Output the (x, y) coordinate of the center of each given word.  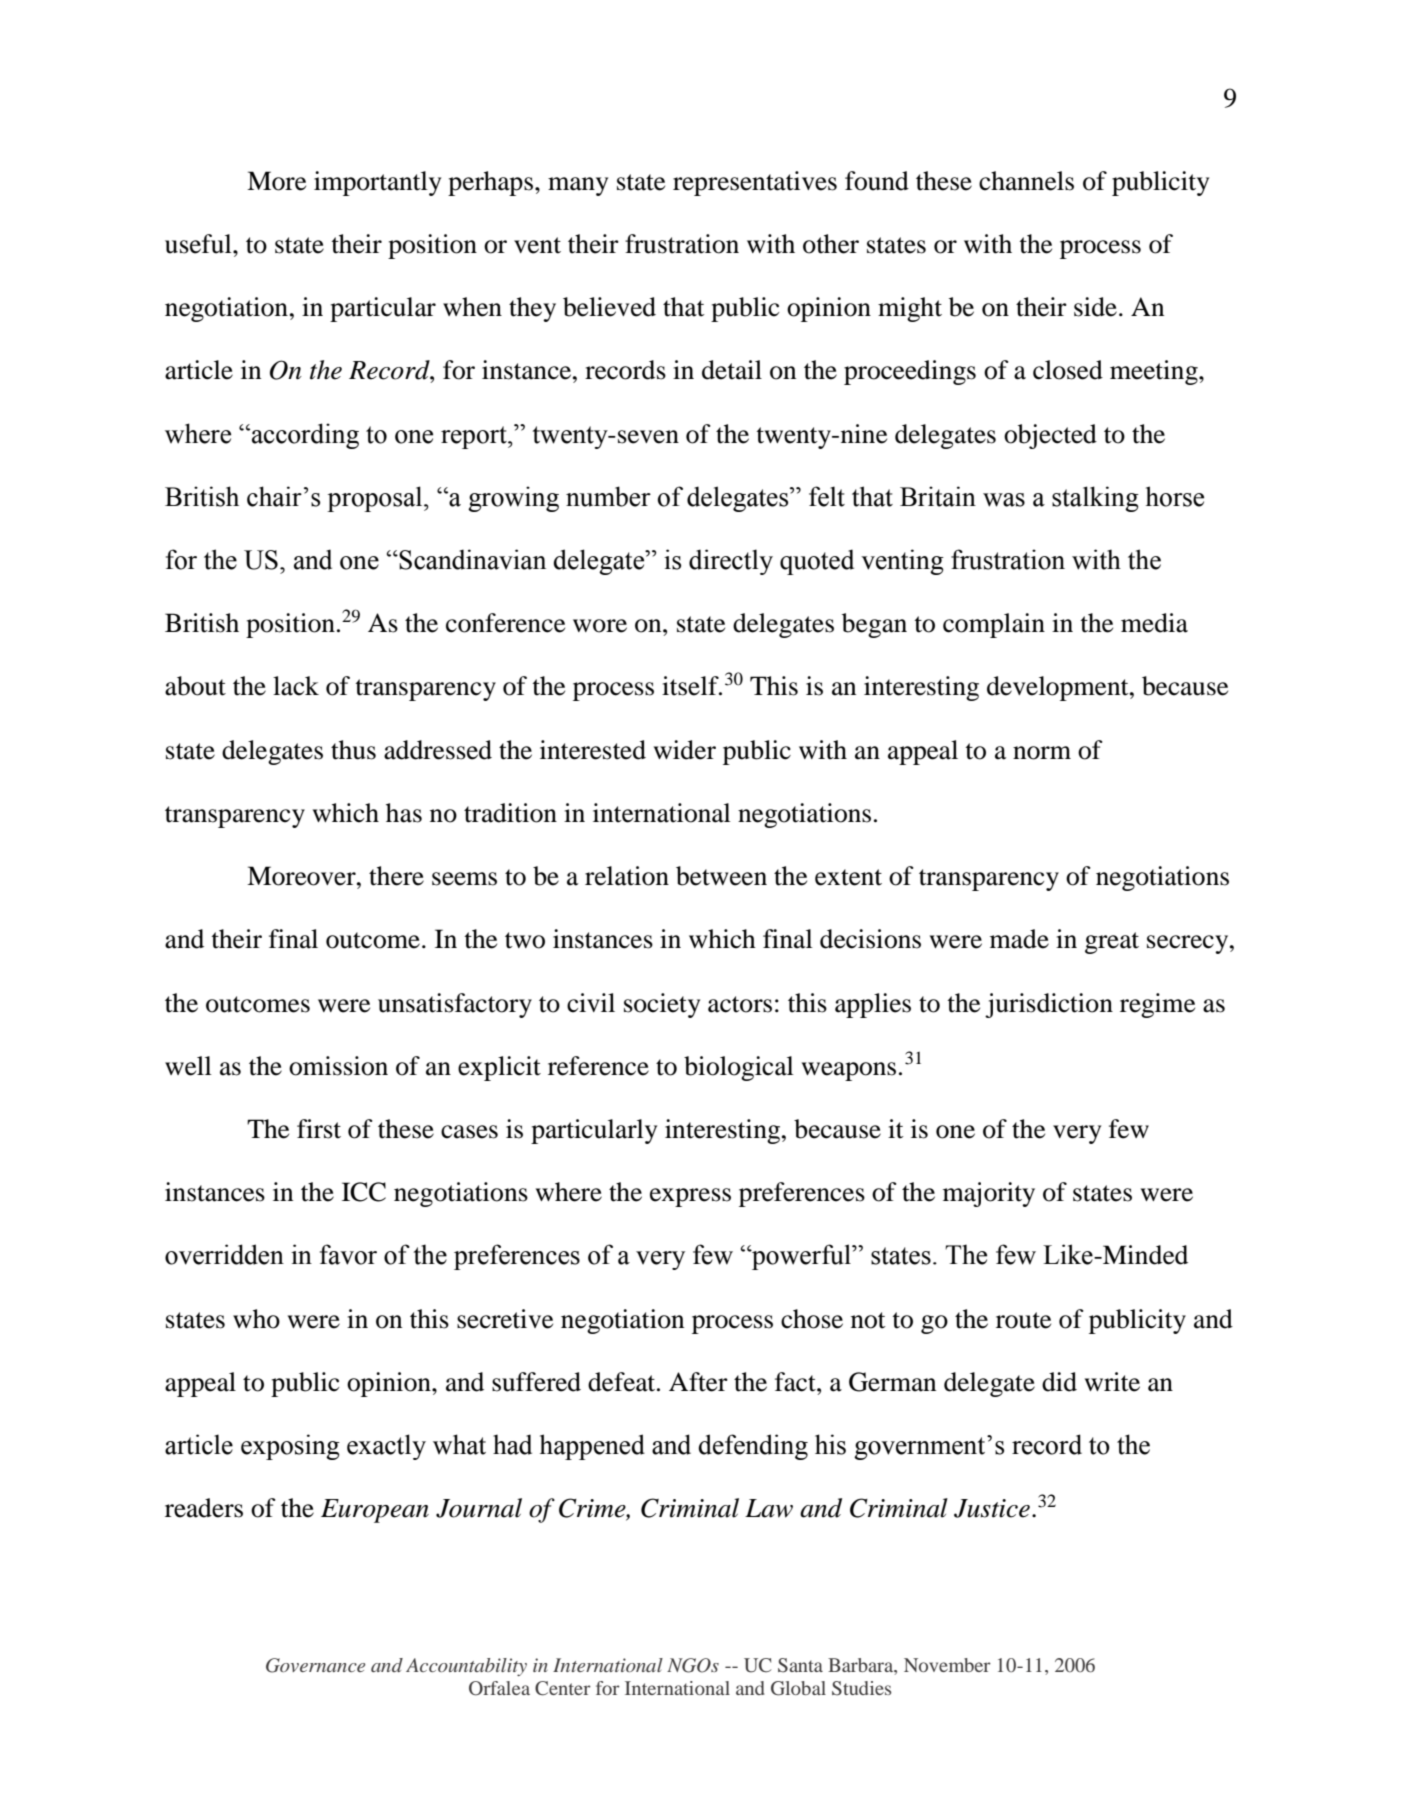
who (256, 1319)
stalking (1095, 499)
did (1059, 1382)
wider (685, 750)
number (608, 496)
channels (1026, 181)
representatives (755, 183)
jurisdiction (1049, 1005)
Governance (316, 1665)
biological (739, 1068)
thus (353, 750)
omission (338, 1066)
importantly (377, 183)
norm (1042, 753)
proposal (376, 499)
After (698, 1382)
